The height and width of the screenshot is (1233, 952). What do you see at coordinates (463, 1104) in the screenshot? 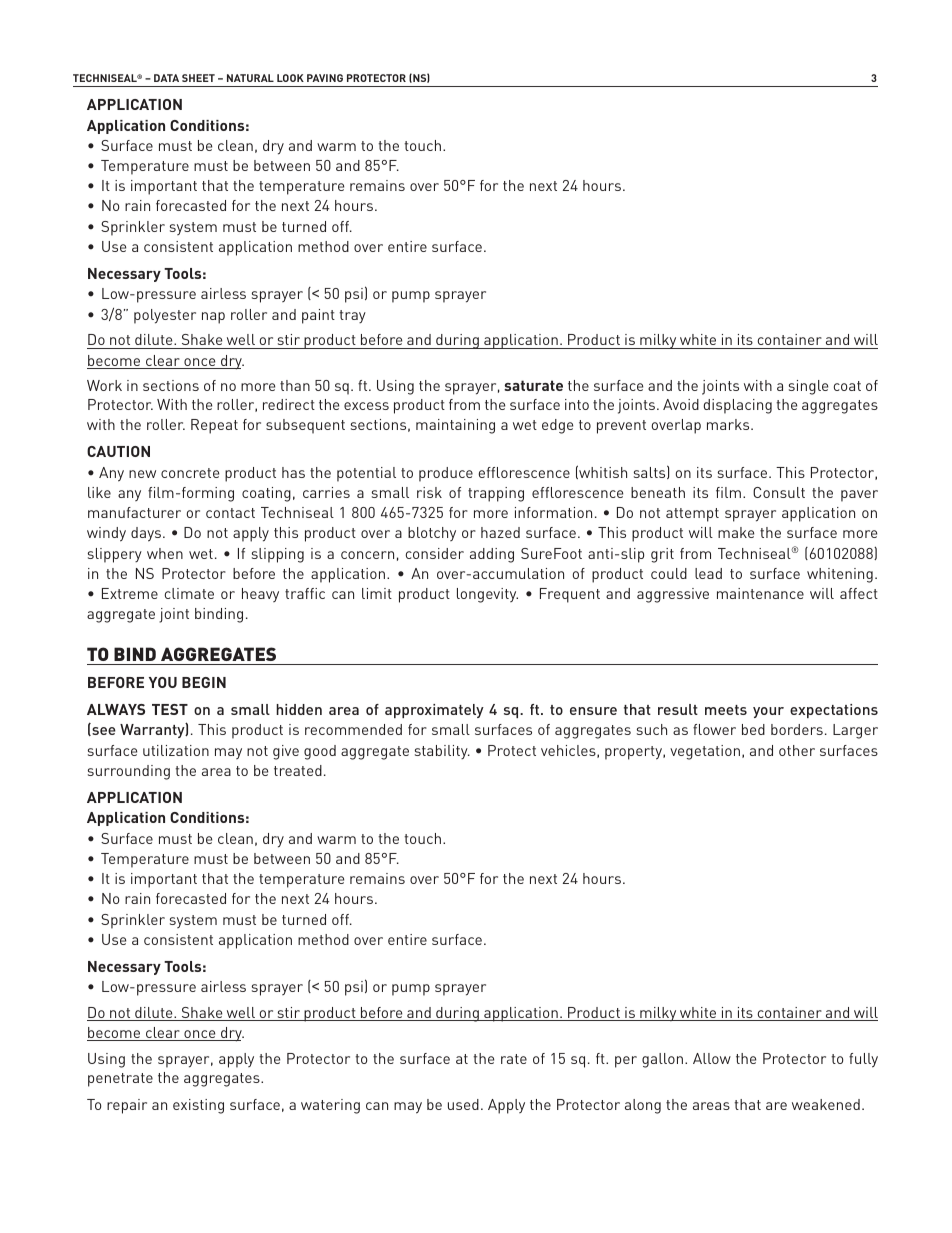
I see `used` at bounding box center [463, 1104].
